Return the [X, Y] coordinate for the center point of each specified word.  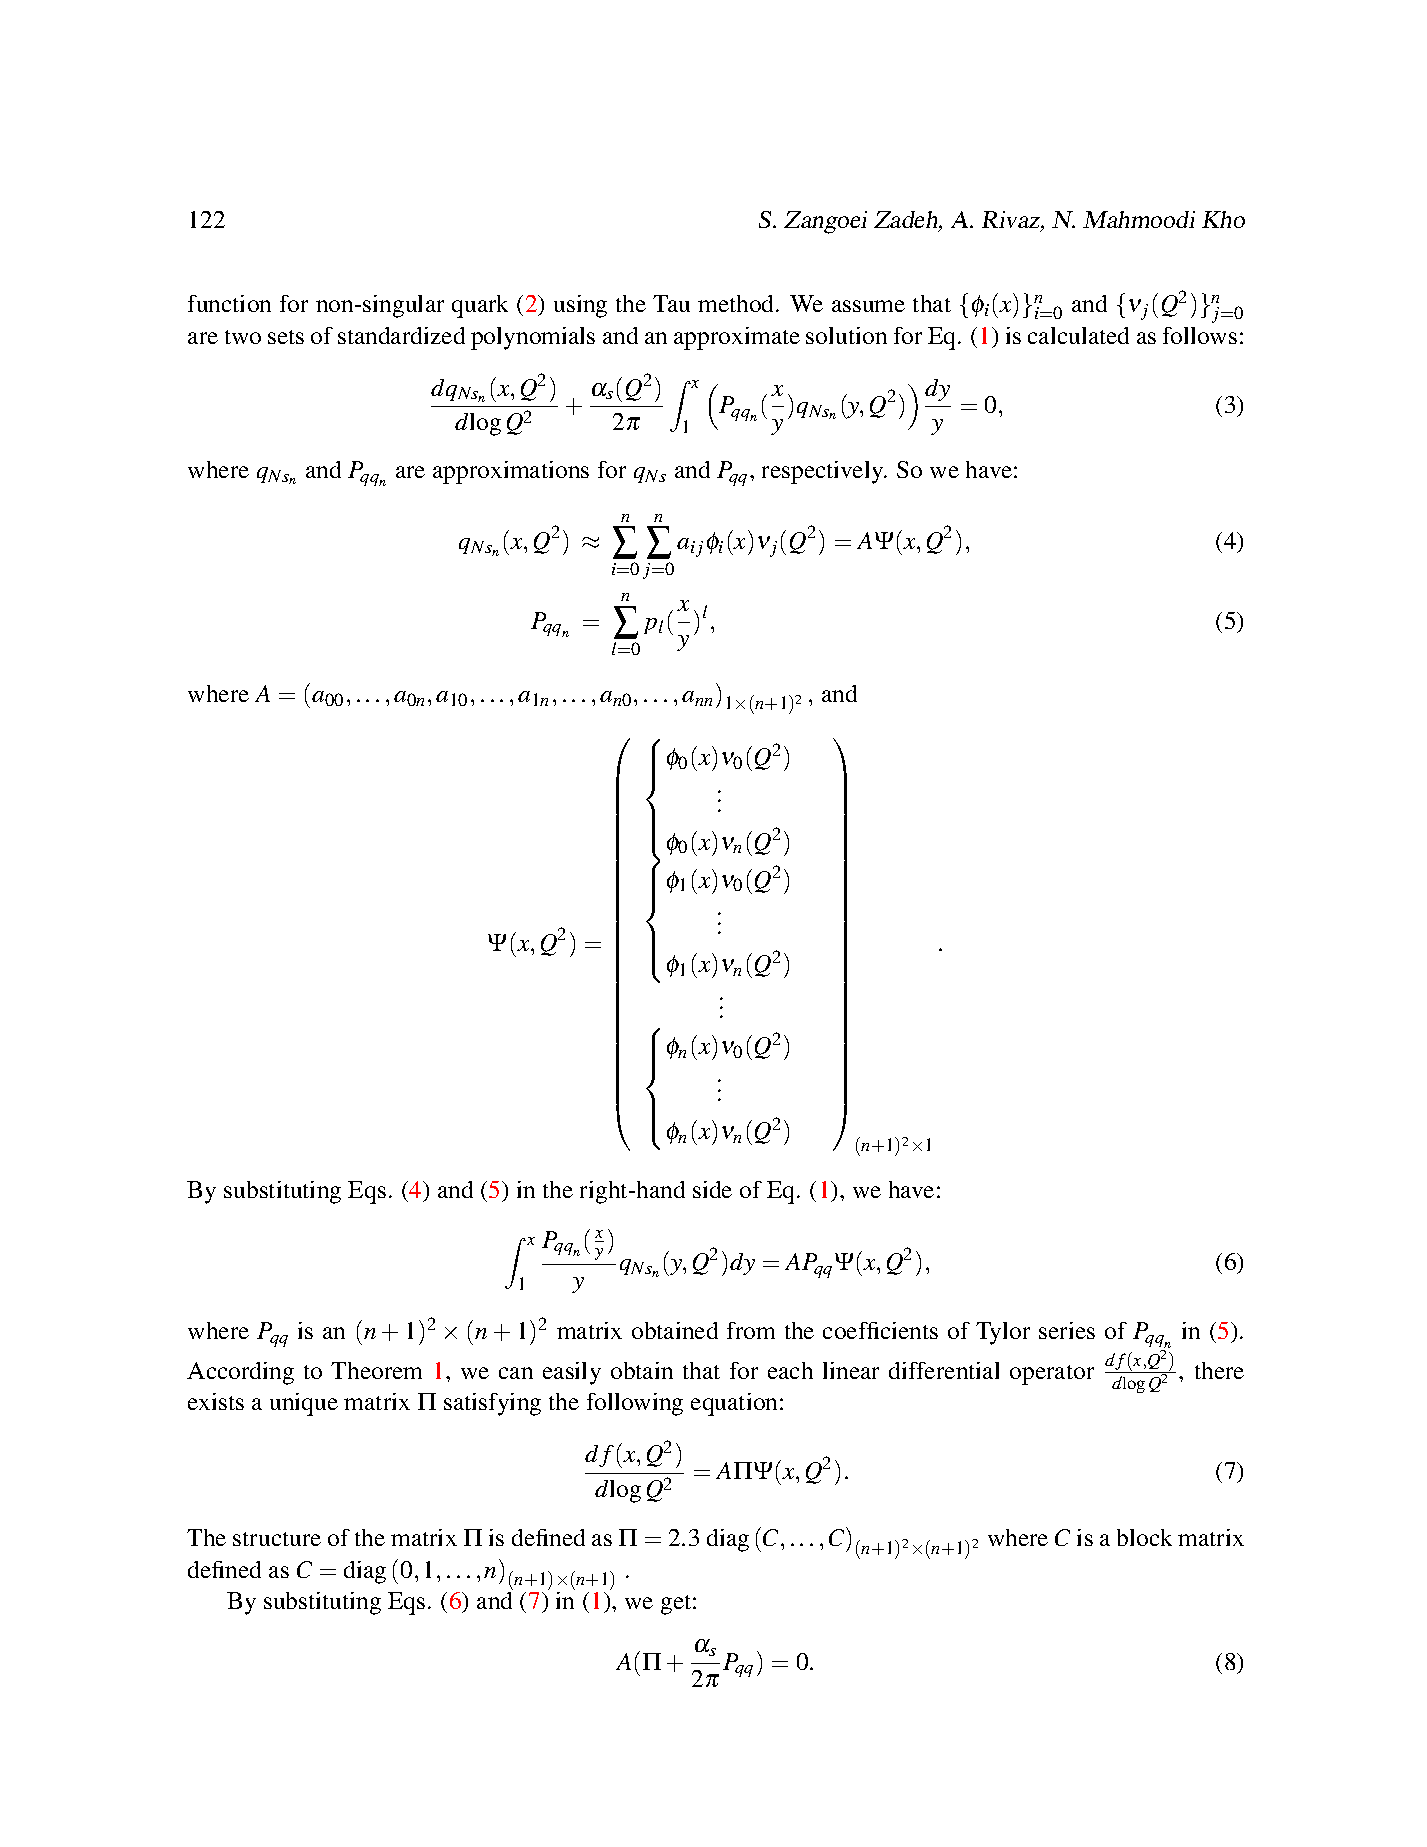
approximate [737, 338]
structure [277, 1539]
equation [736, 1404]
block [1144, 1537]
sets [286, 337]
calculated [1078, 335]
